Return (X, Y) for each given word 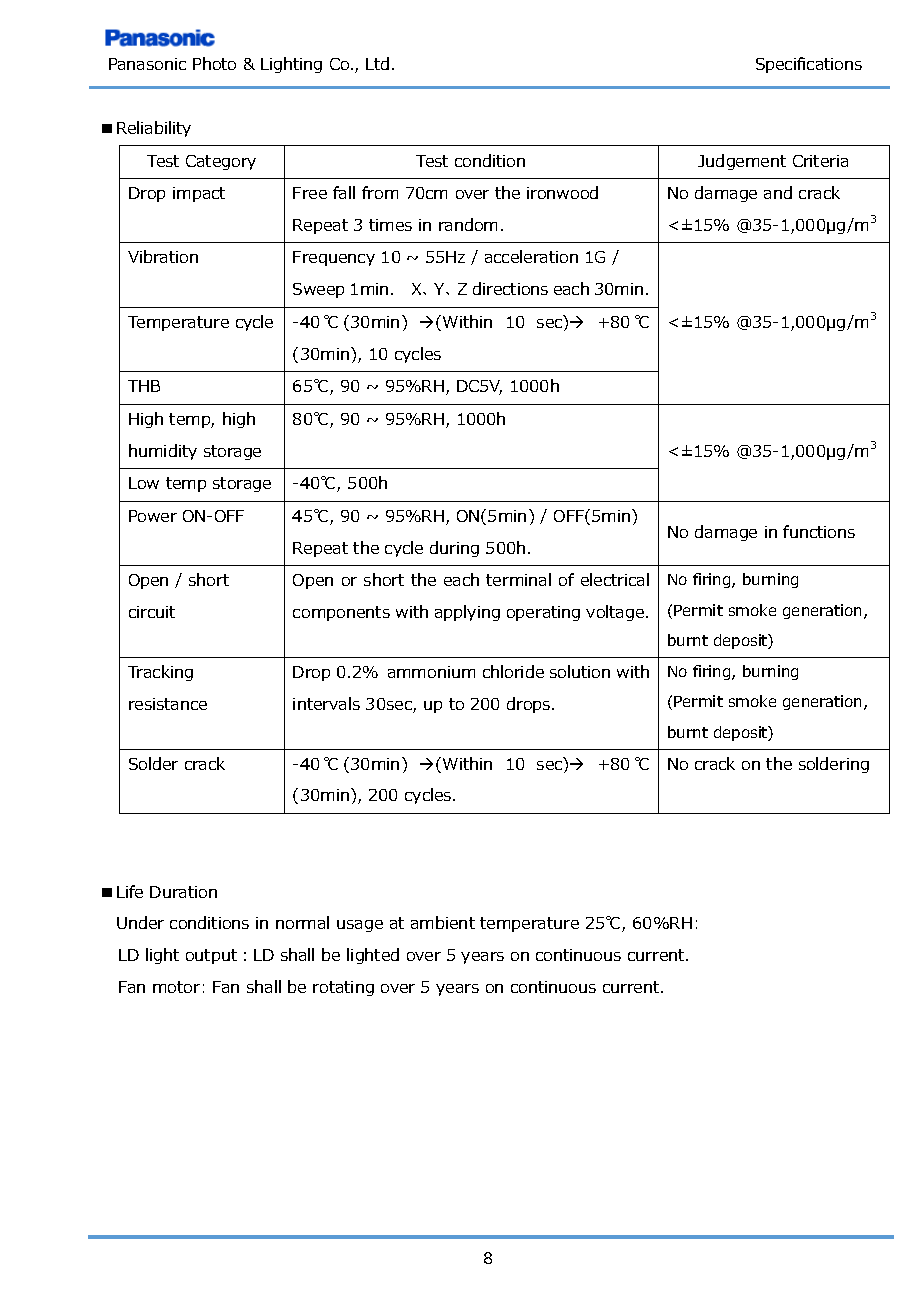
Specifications (809, 65)
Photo (214, 63)
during (454, 549)
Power (153, 516)
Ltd (377, 63)
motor (176, 987)
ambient (443, 922)
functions (819, 531)
